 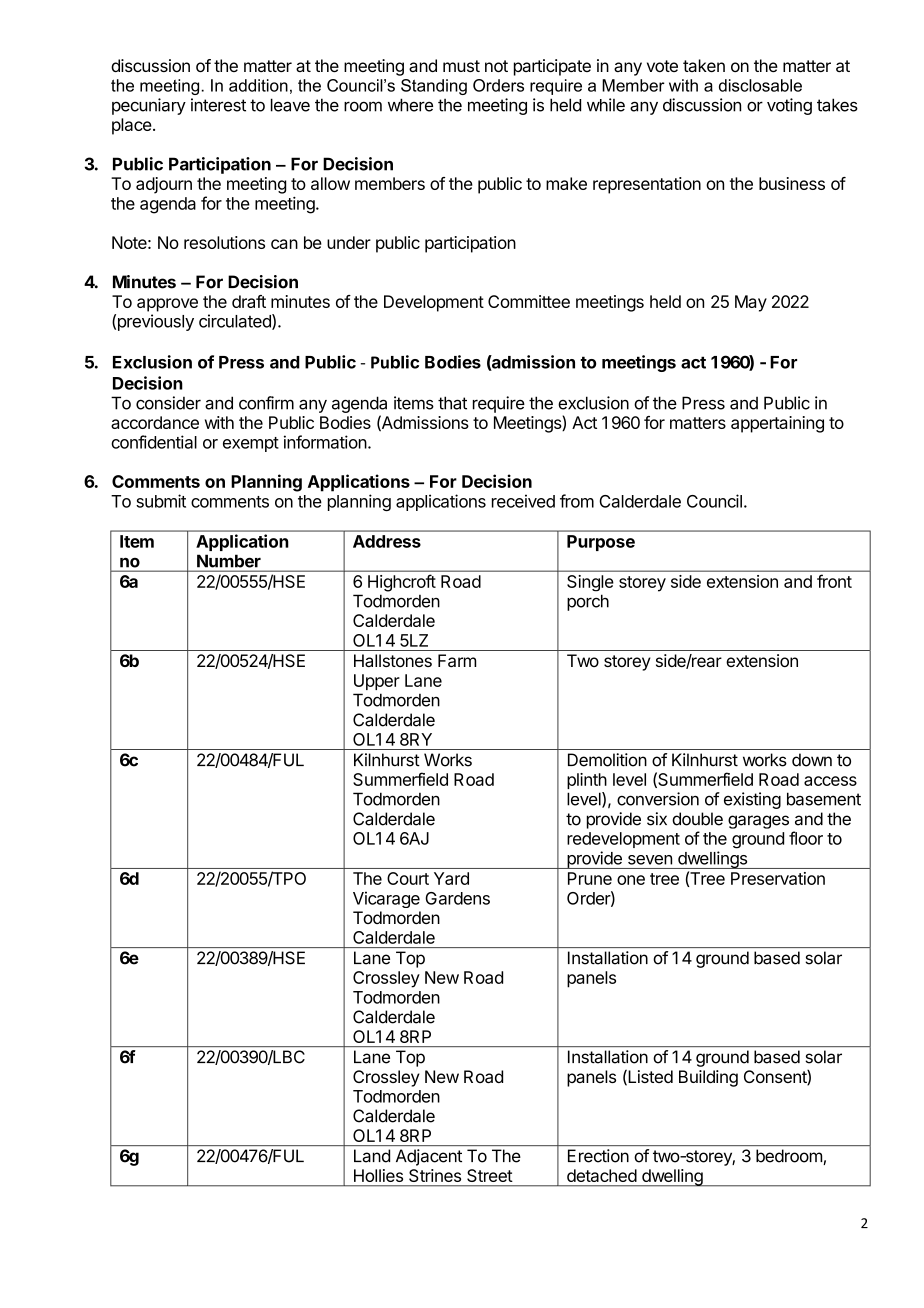 What do you see at coordinates (708, 1078) in the screenshot?
I see `Building` at bounding box center [708, 1078].
